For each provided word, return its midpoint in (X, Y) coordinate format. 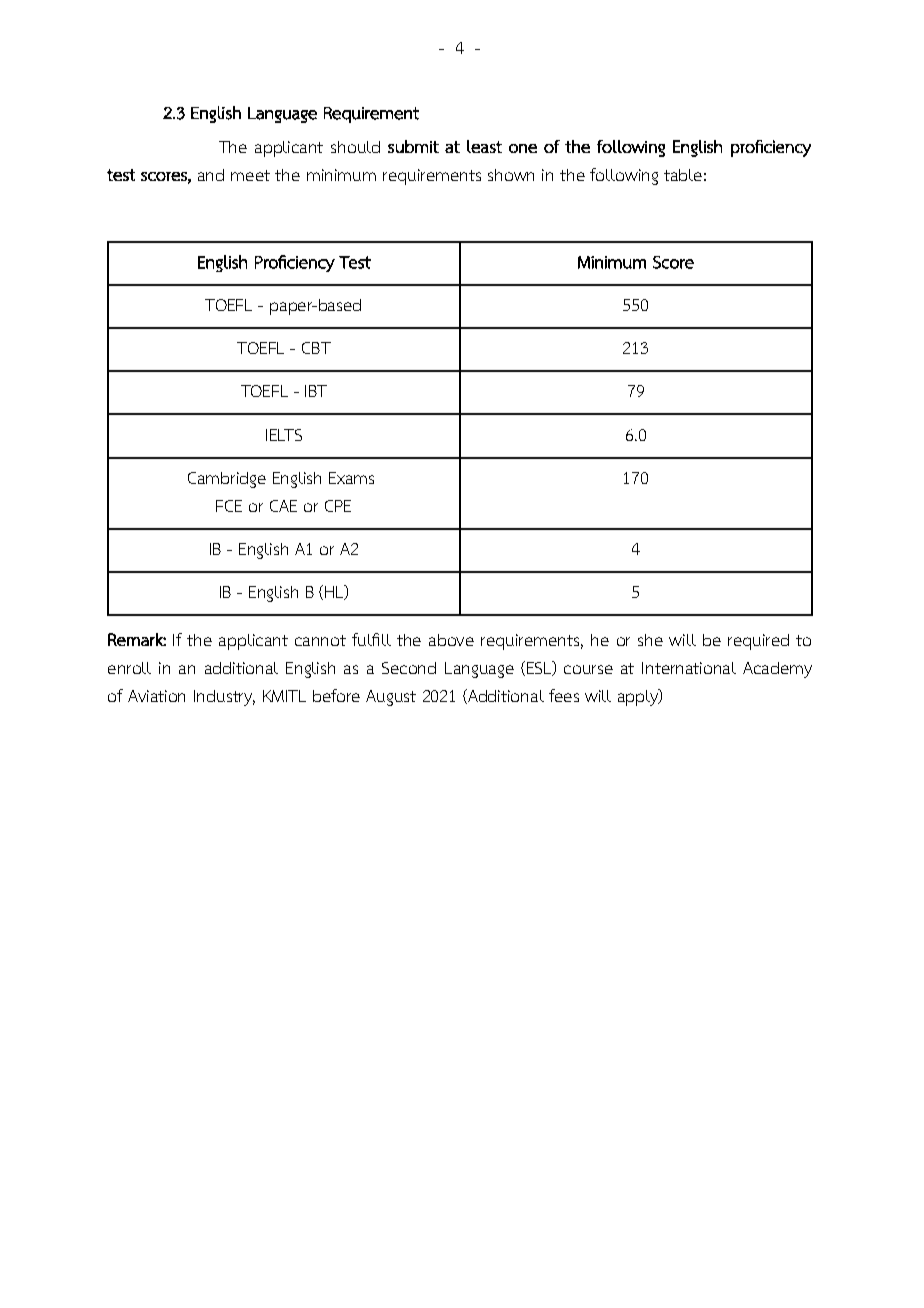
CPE (338, 506)
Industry (224, 698)
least (484, 146)
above (451, 640)
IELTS (284, 435)
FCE (229, 506)
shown (511, 175)
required (758, 642)
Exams (351, 478)
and (211, 175)
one (523, 148)
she (650, 640)
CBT (316, 348)
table (683, 175)
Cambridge (227, 480)
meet (250, 175)
